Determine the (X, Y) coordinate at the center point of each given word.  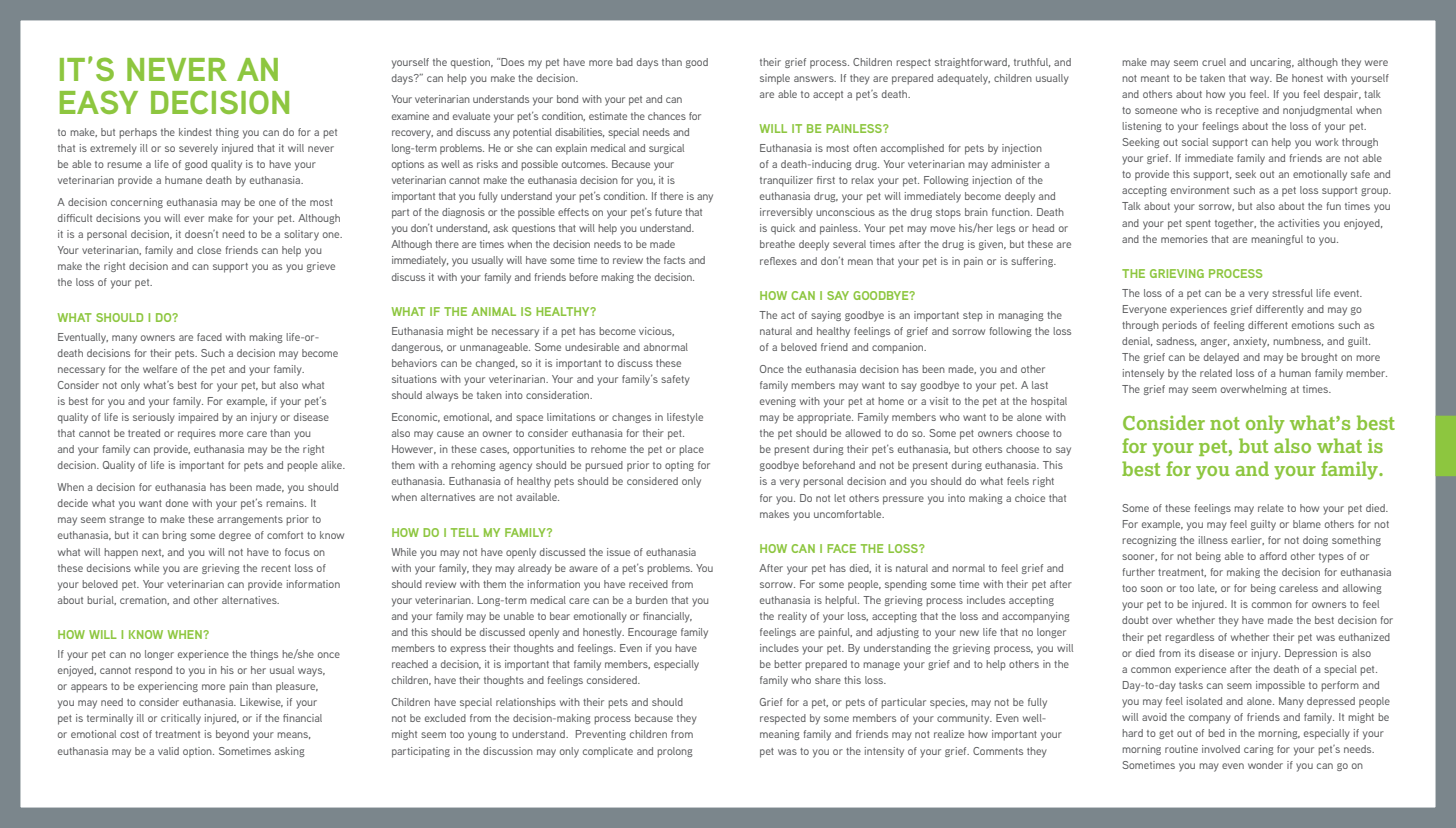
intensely (1143, 374)
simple (775, 79)
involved (1221, 749)
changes (631, 418)
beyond (232, 735)
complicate (608, 752)
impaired (198, 418)
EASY (99, 102)
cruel (1214, 62)
